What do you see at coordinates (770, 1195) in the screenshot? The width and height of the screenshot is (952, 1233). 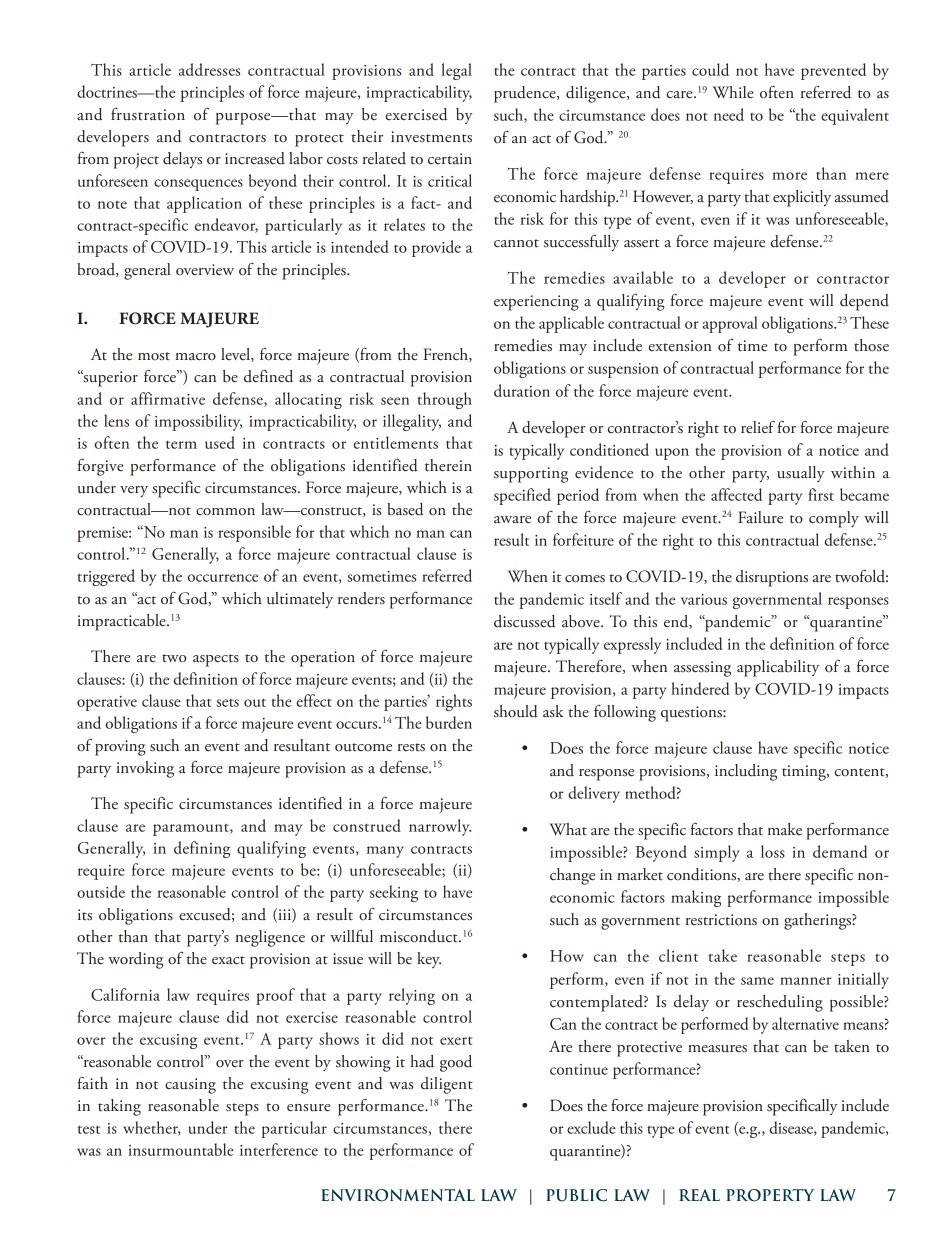 I see `PROPERTY` at bounding box center [770, 1195].
